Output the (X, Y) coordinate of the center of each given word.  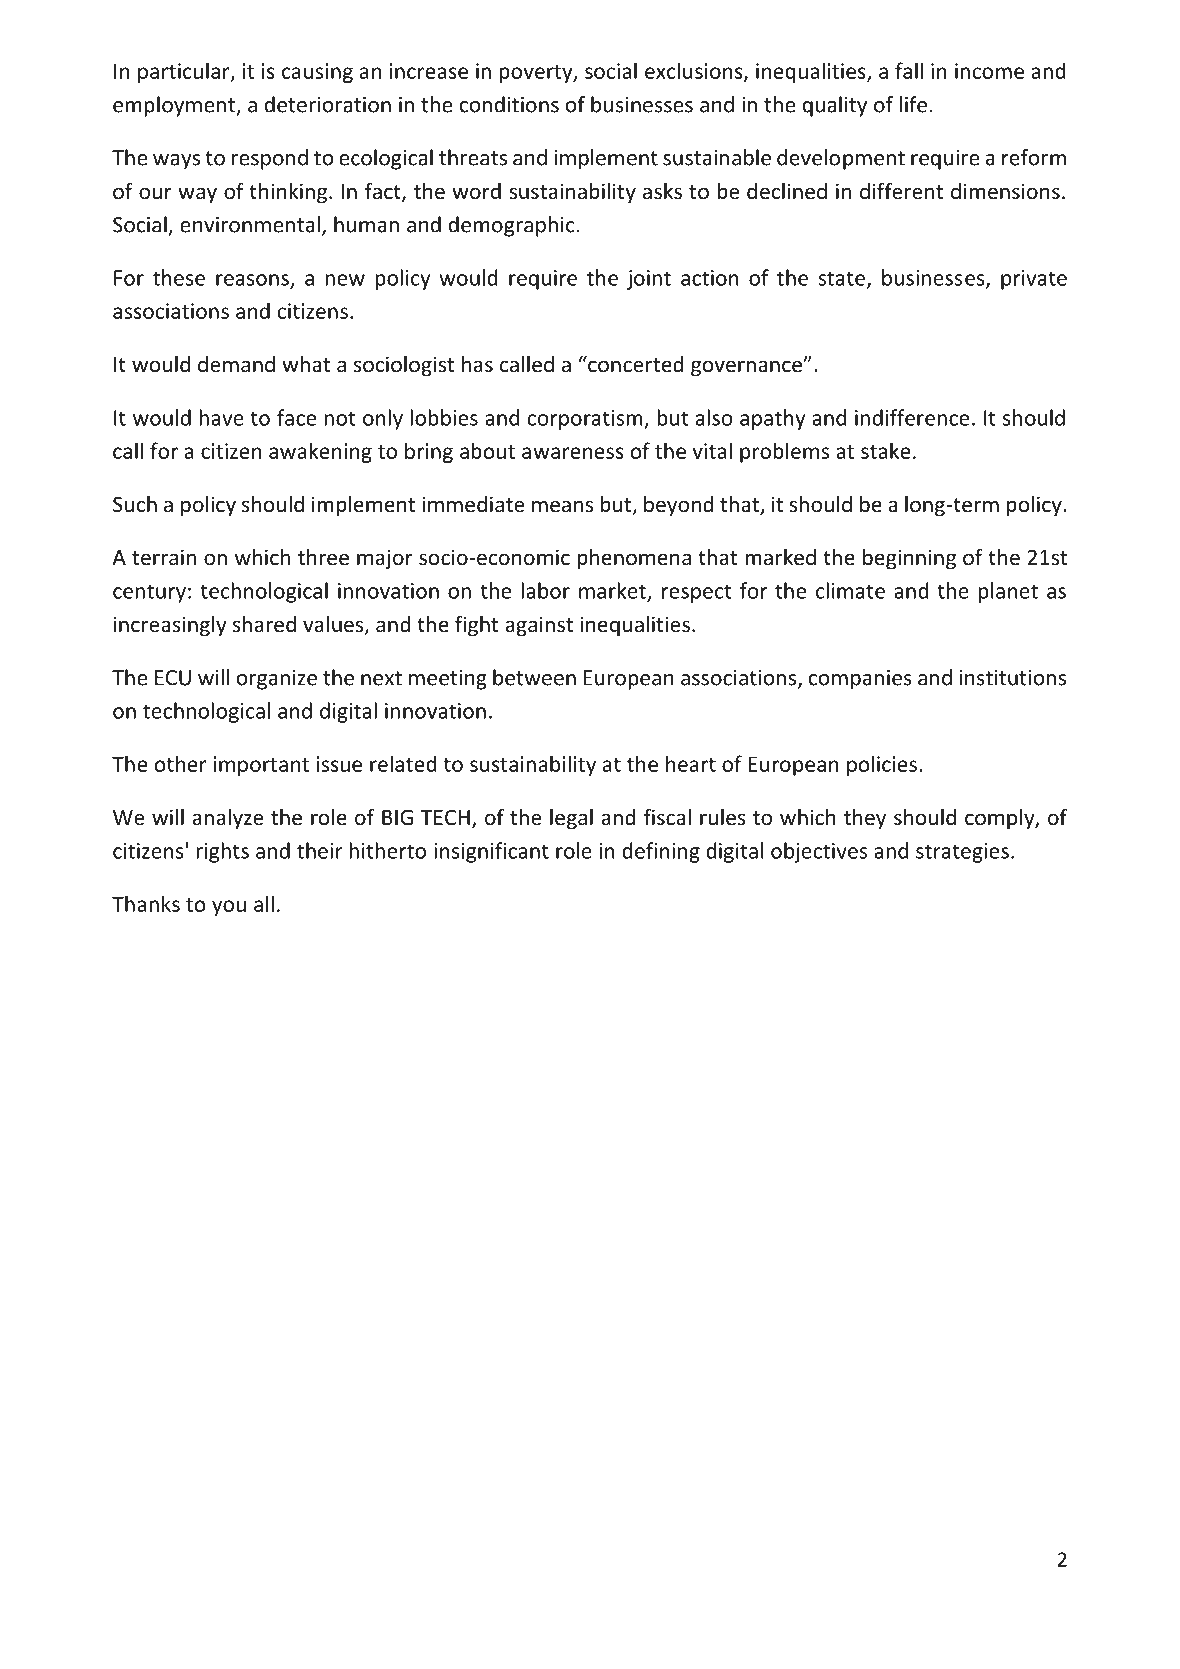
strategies (962, 853)
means (562, 506)
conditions (509, 104)
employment (175, 106)
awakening (320, 452)
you (229, 908)
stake (885, 450)
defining (661, 852)
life (913, 104)
